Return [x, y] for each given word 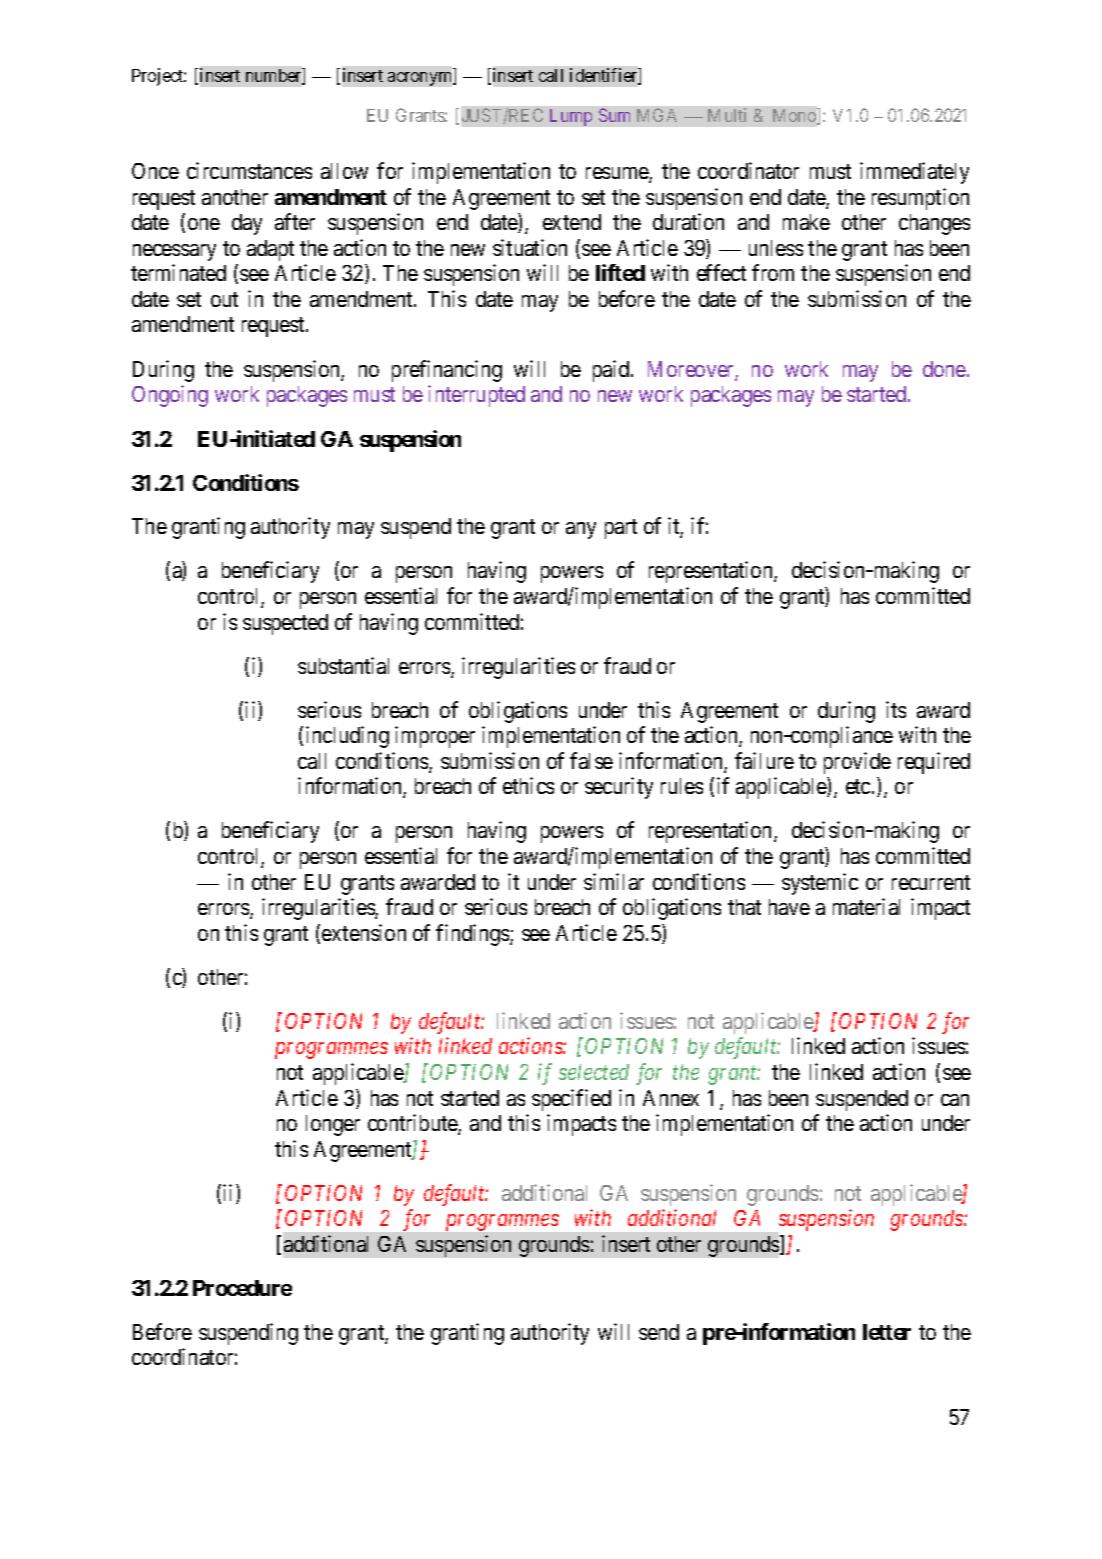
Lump [571, 117]
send [659, 1332]
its [896, 709]
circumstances [249, 170]
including [347, 737]
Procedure [242, 1288]
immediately [914, 173]
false [591, 760]
